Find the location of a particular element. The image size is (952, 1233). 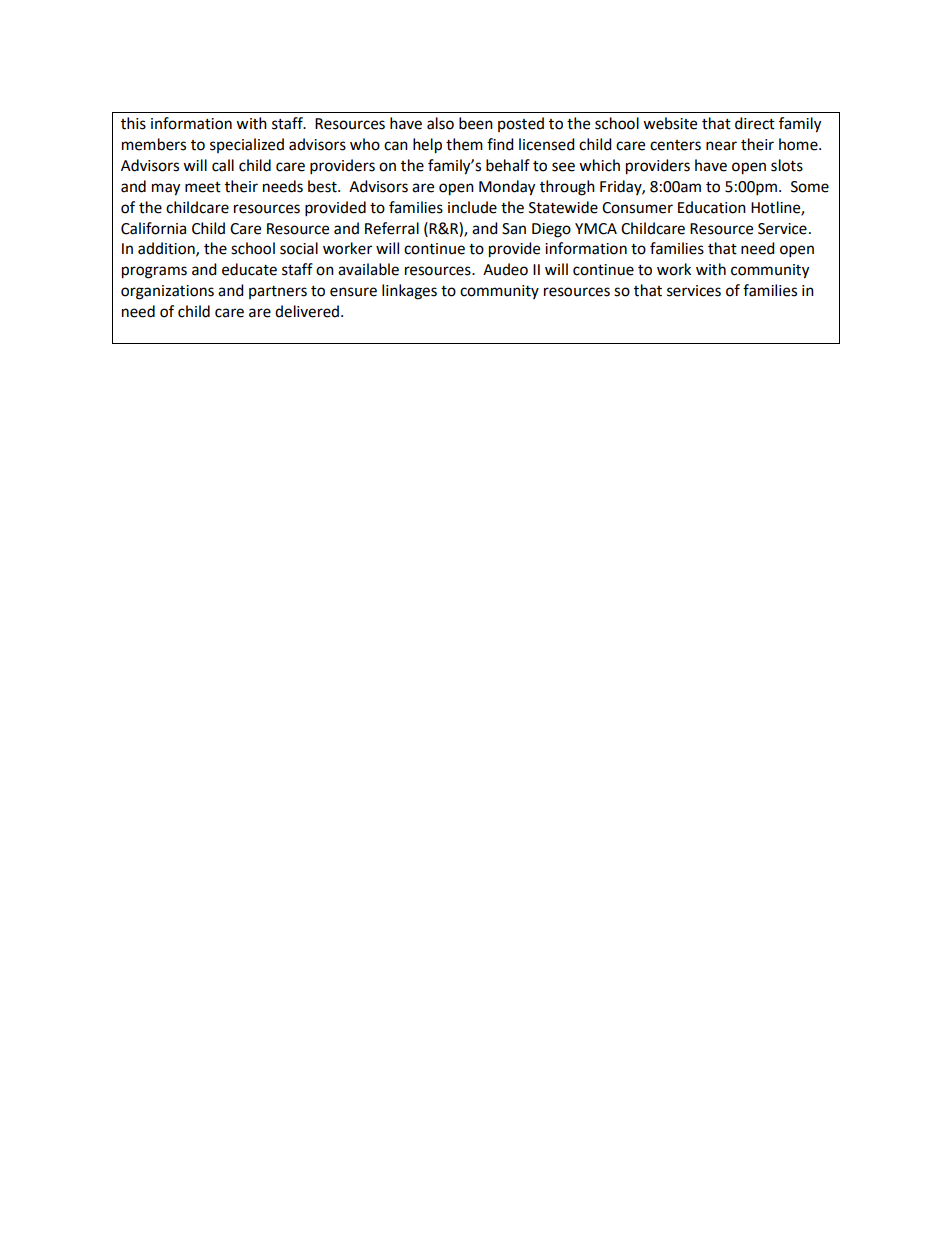

this is located at coordinates (133, 123).
